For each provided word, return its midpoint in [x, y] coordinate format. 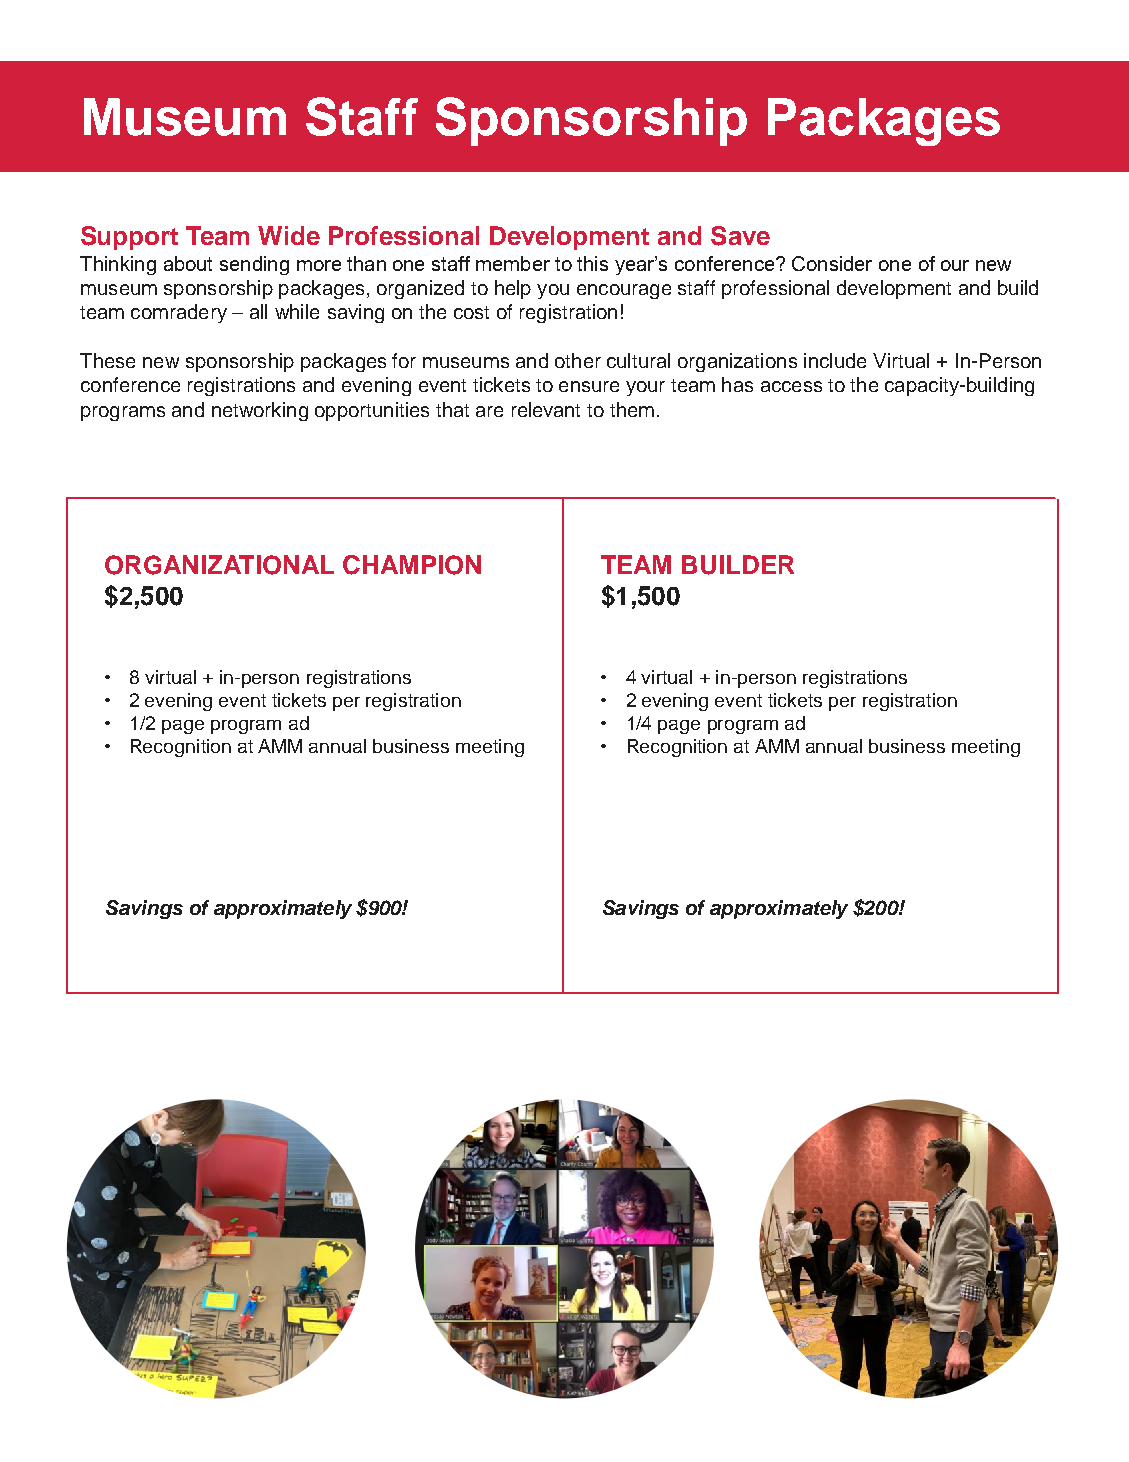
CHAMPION [412, 565]
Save [740, 236]
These [107, 360]
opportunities [372, 411]
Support [129, 238]
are [489, 411]
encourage [624, 291]
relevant [546, 409]
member [513, 263]
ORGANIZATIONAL [219, 565]
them [632, 409]
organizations [737, 362]
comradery [179, 313]
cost [471, 312]
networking [260, 411]
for [404, 360]
